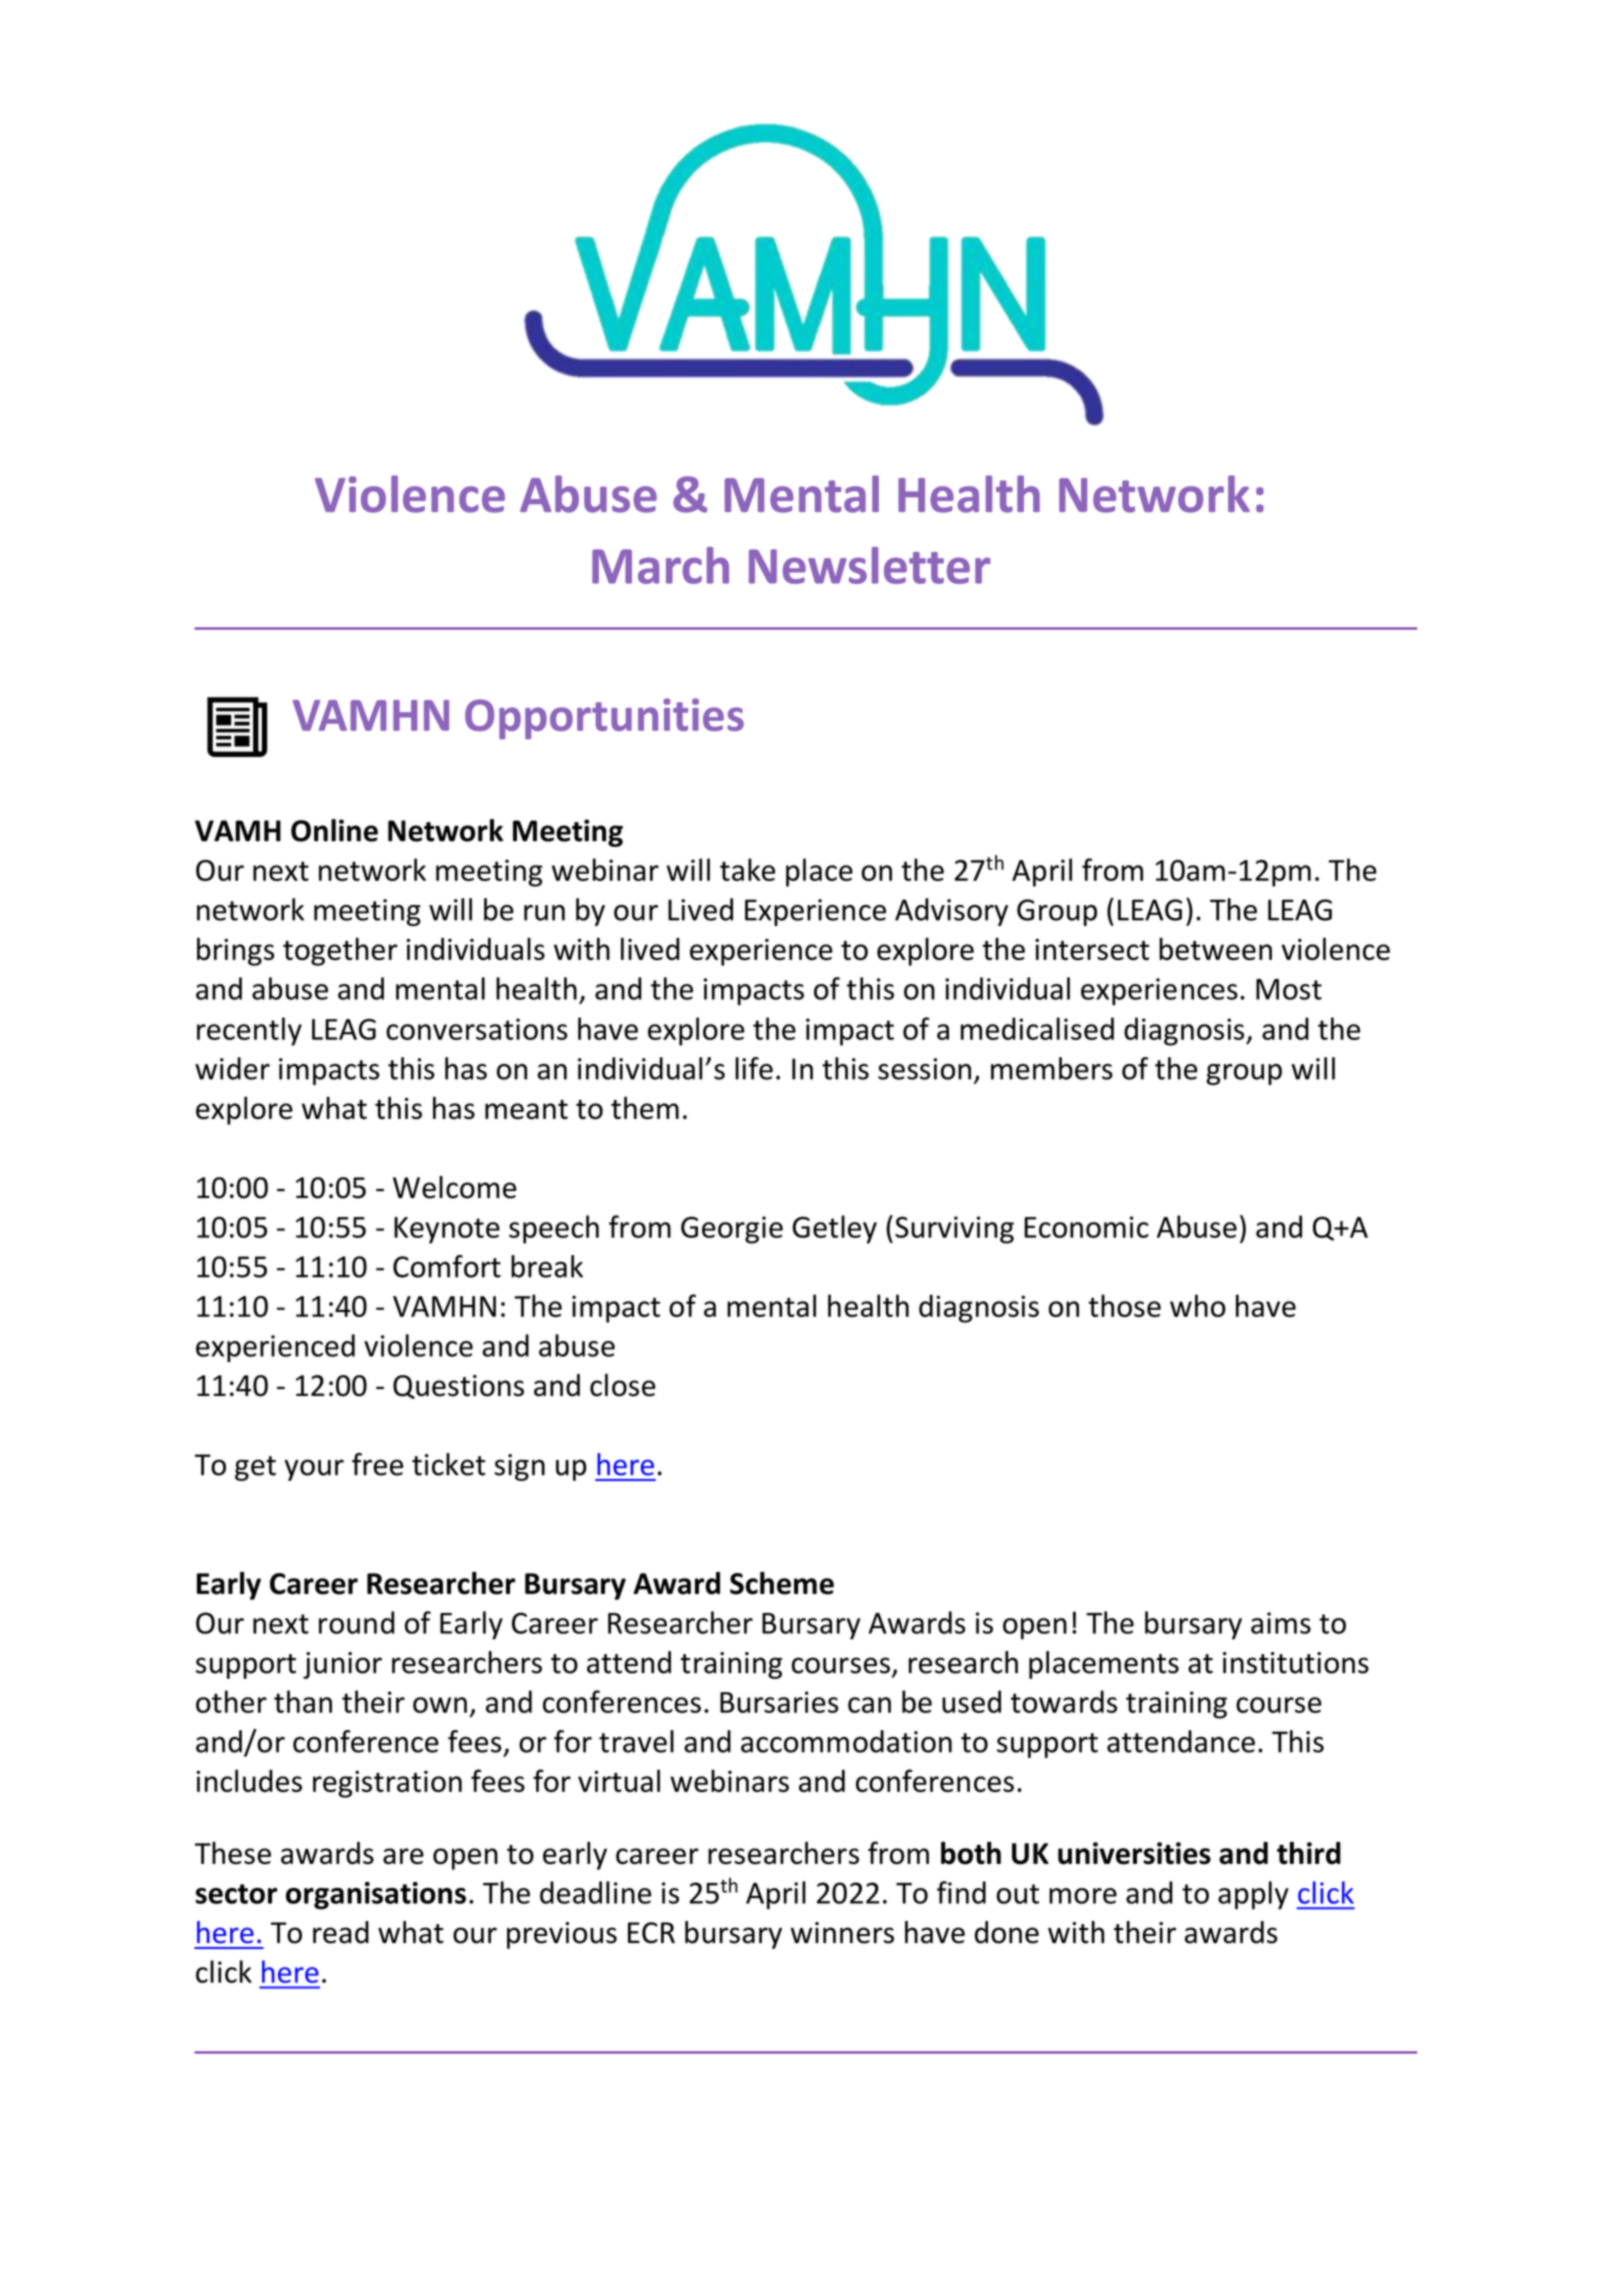  I want to click on March, so click(660, 565).
